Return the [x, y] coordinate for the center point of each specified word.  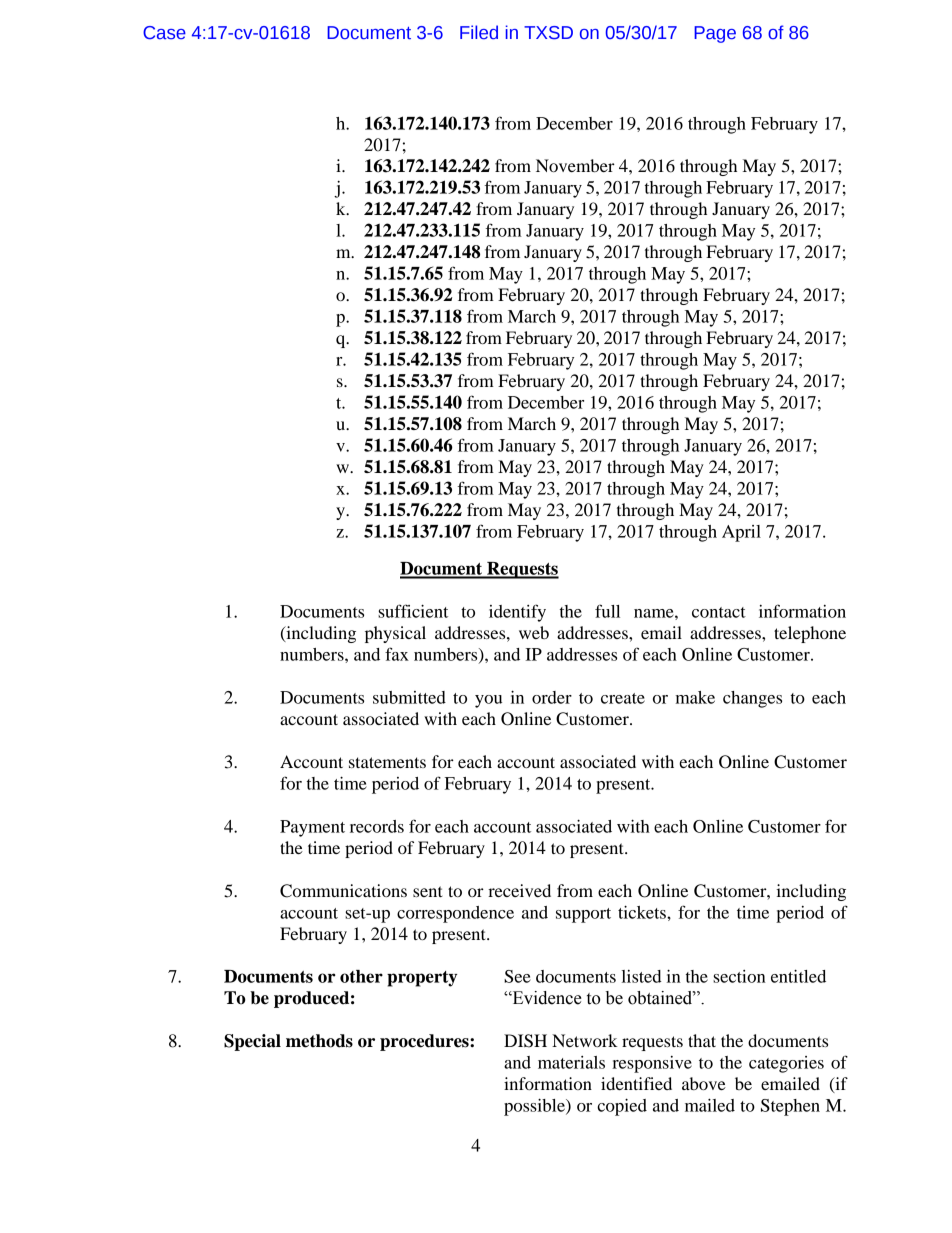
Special [252, 1042]
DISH [525, 1041]
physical [395, 634]
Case [164, 33]
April [741, 533]
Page [715, 34]
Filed [479, 32]
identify [517, 613]
